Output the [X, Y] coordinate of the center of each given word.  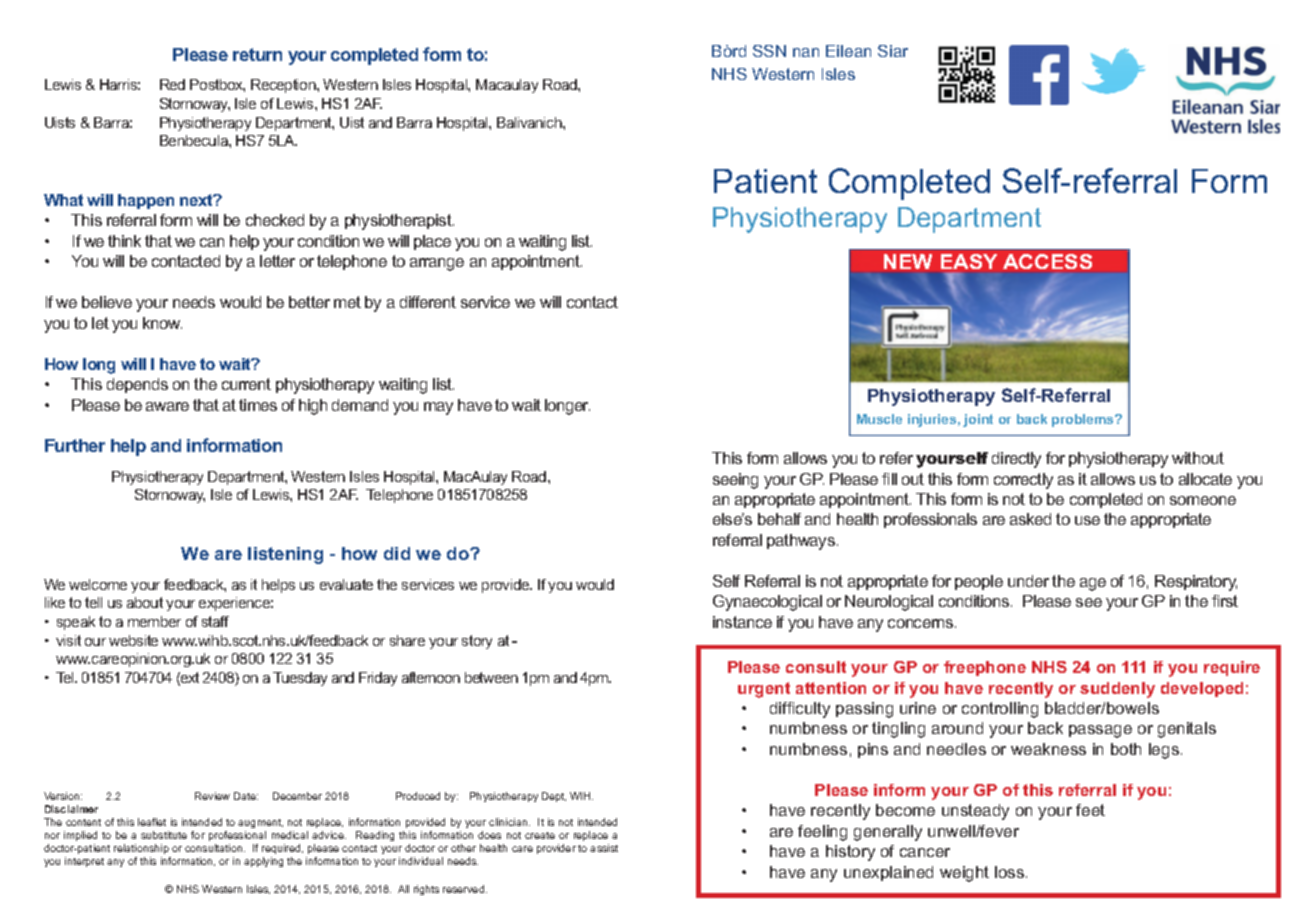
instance [742, 622]
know [162, 323]
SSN [769, 51]
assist [604, 848]
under [1028, 581]
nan [806, 52]
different [428, 302]
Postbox [217, 85]
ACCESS [1047, 261]
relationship [141, 849]
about [145, 602]
